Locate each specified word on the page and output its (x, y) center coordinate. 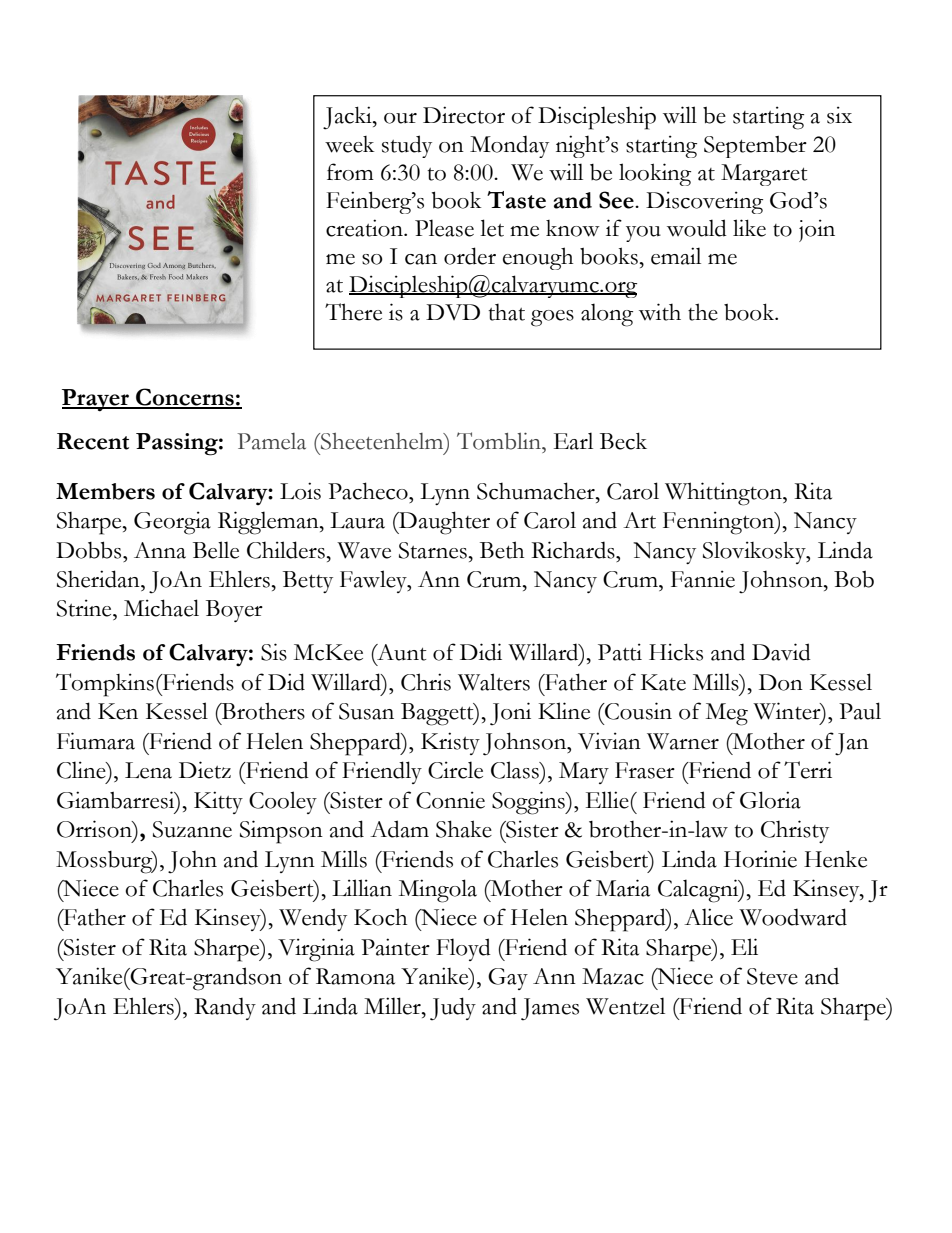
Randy (225, 1008)
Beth (502, 550)
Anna (160, 550)
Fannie (703, 579)
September (755, 147)
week (350, 144)
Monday (509, 146)
